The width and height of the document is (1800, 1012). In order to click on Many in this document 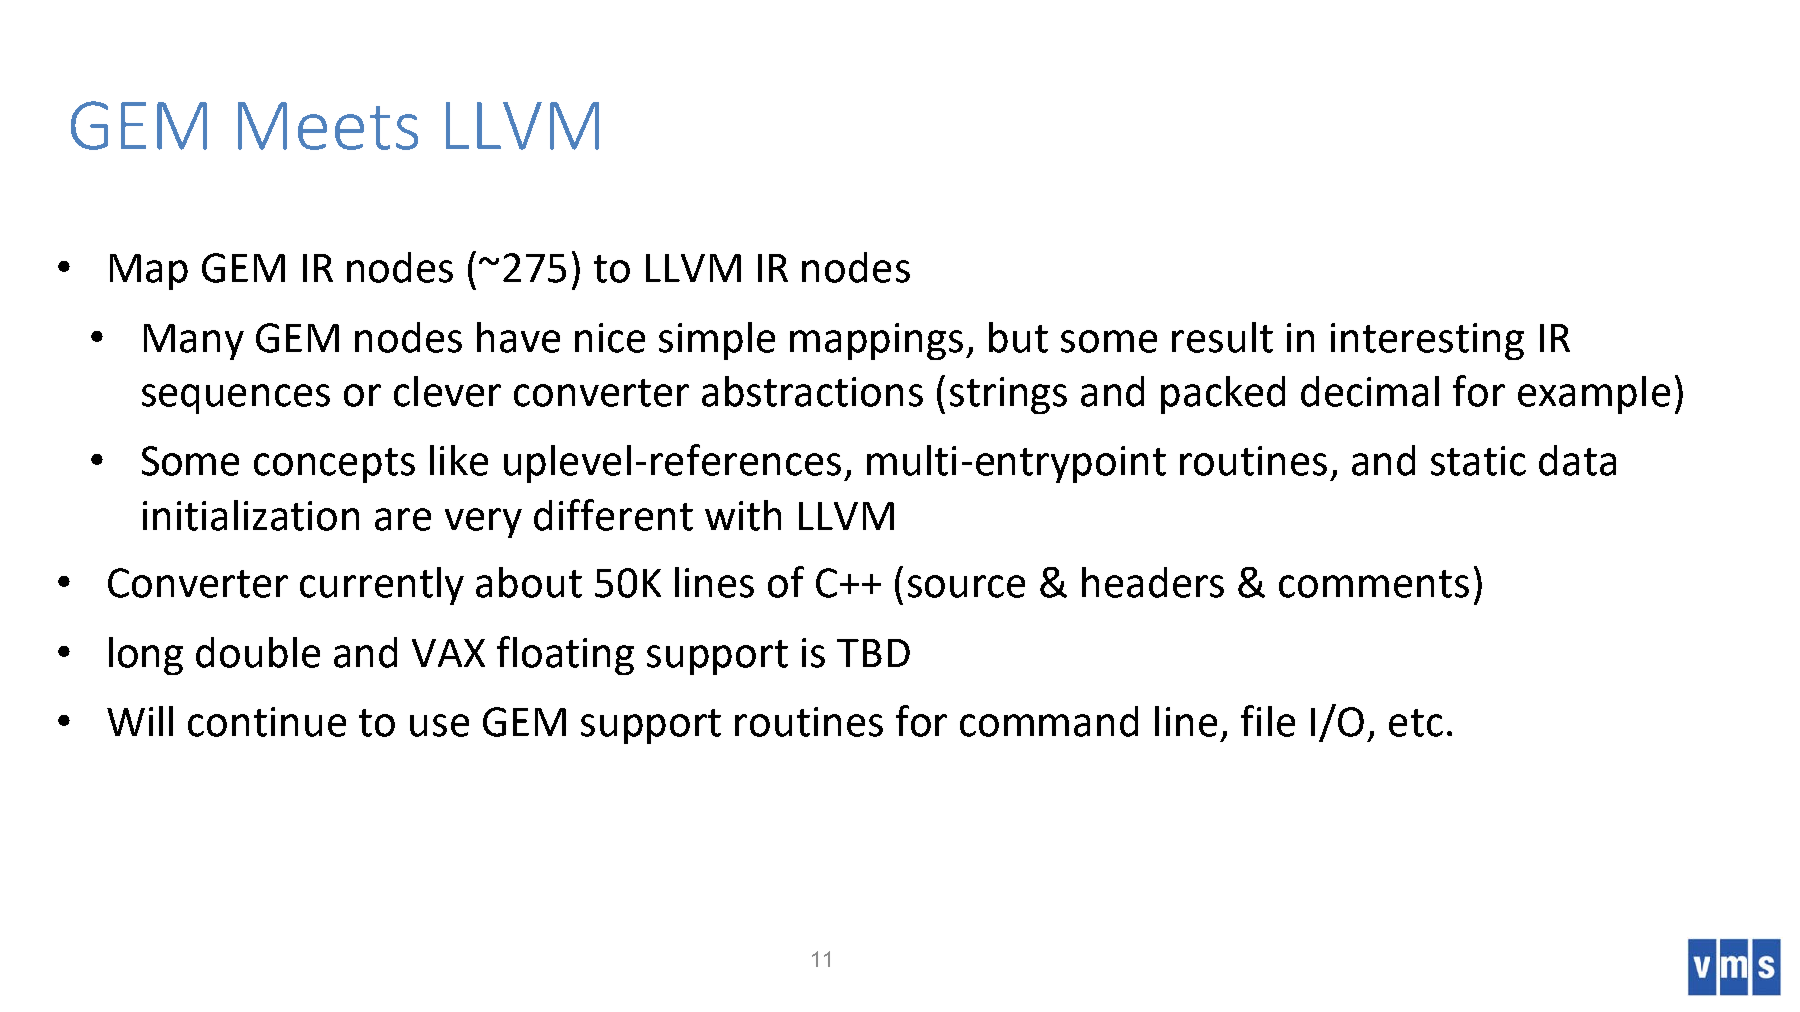, I will do `click(194, 342)`.
